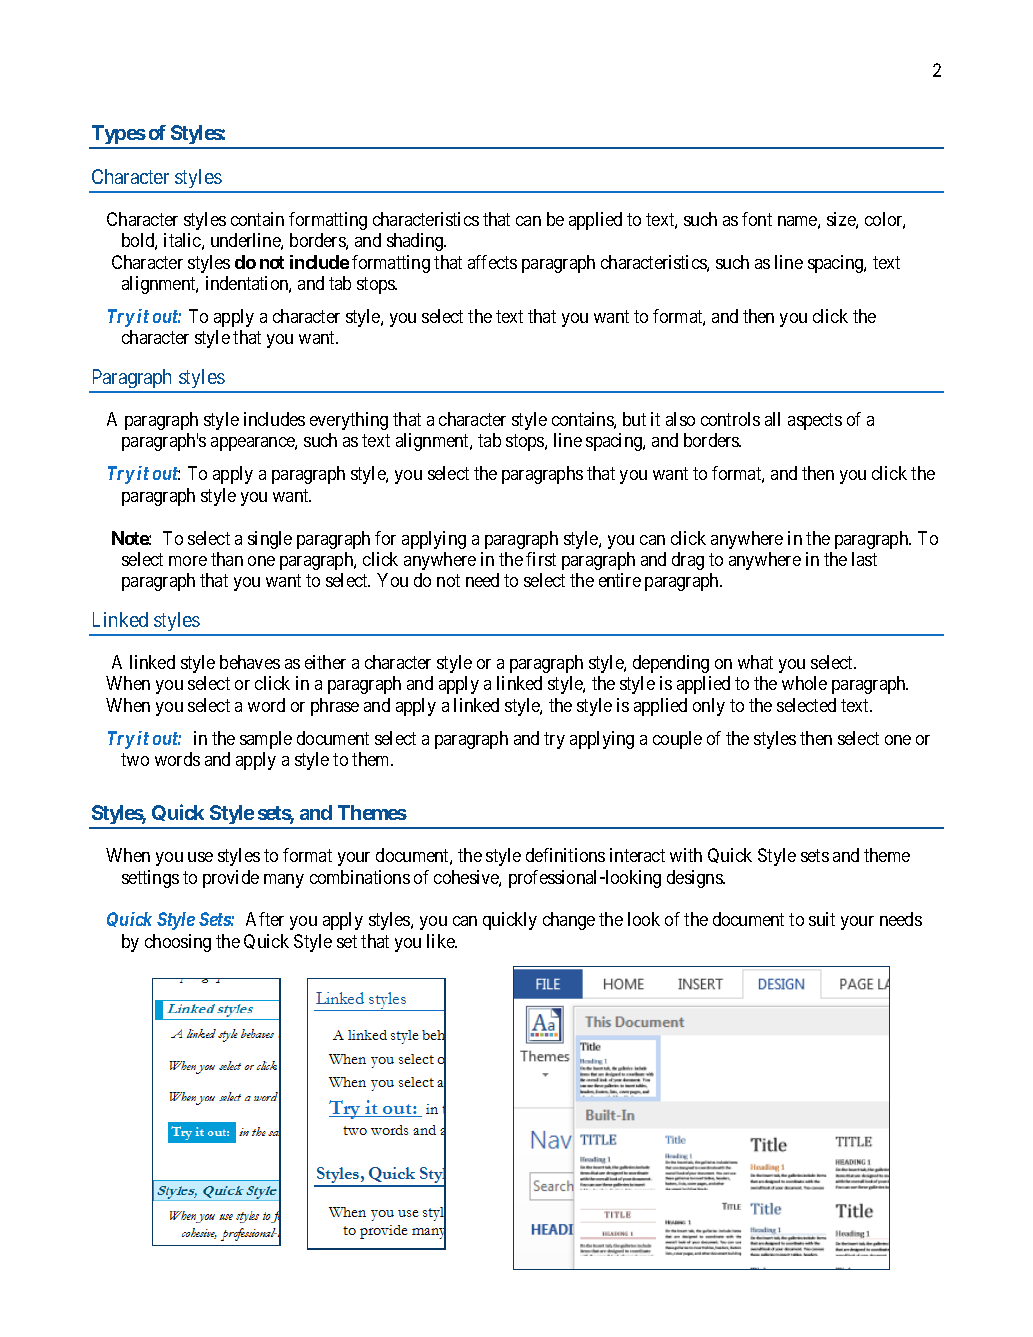 The image size is (1033, 1337). I want to click on change, so click(569, 921).
